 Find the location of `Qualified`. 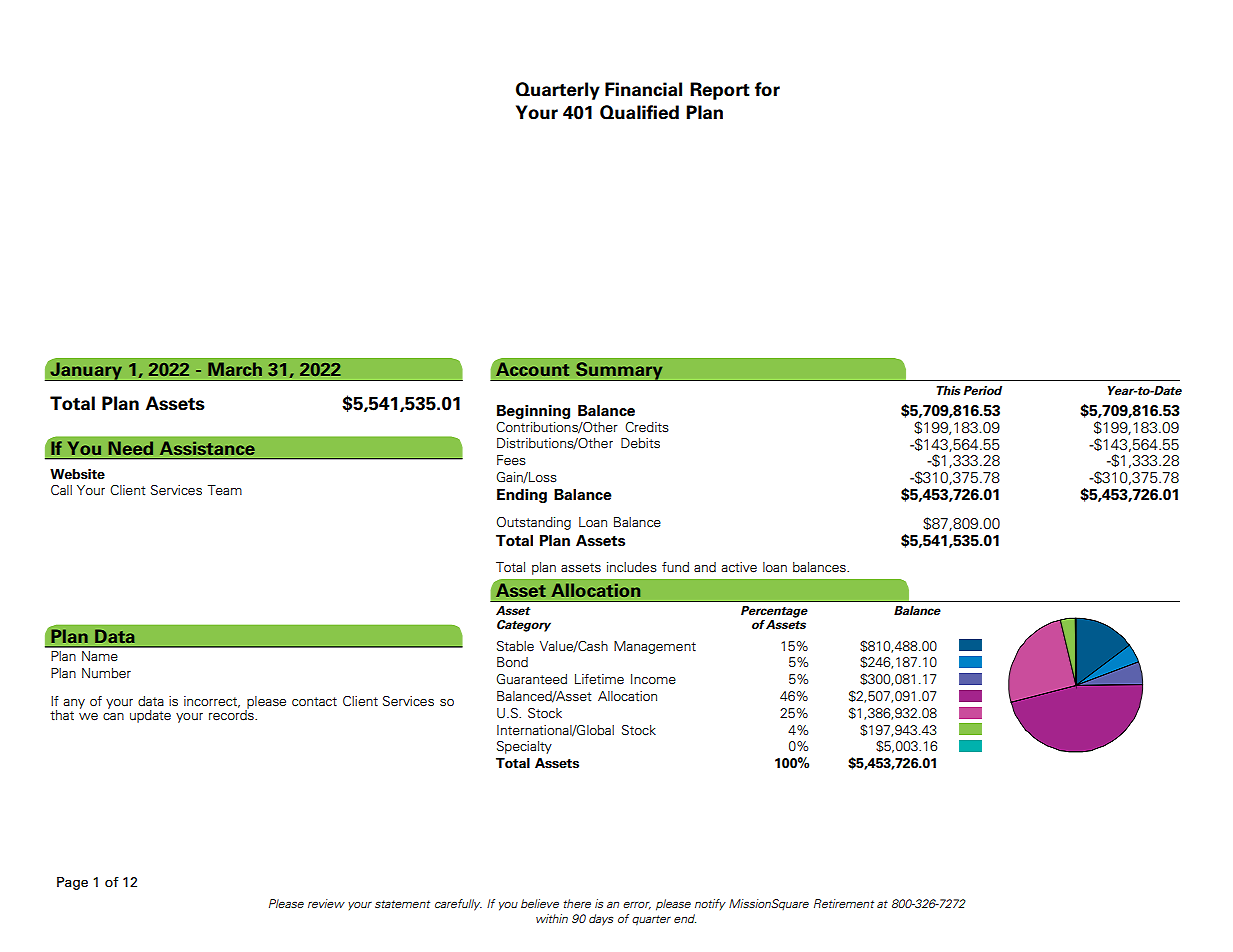

Qualified is located at coordinates (639, 112).
